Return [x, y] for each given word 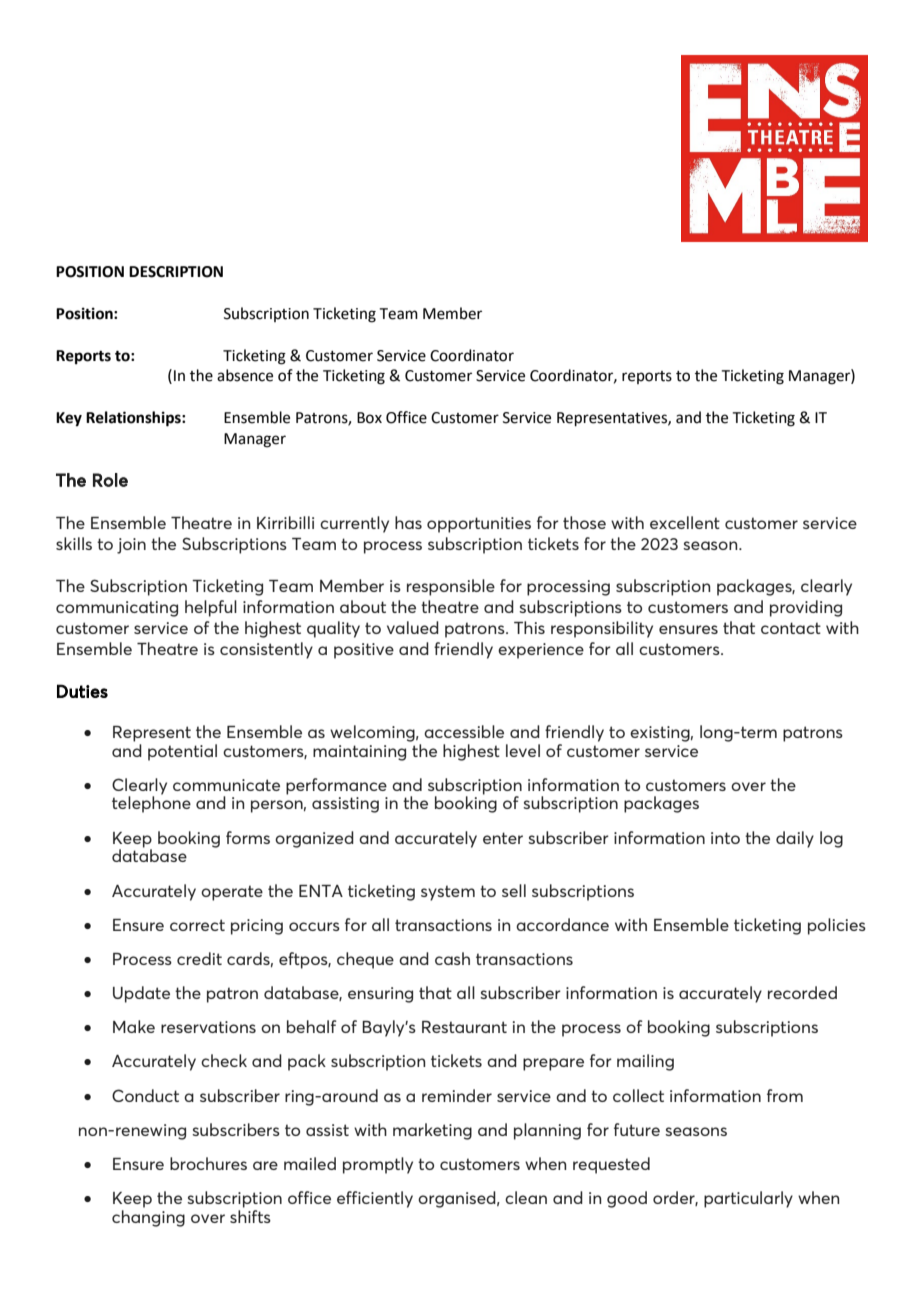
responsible [451, 587]
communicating [117, 609]
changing [148, 1218]
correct [197, 925]
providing [806, 608]
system [448, 893]
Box [369, 418]
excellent [685, 522]
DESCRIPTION [176, 272]
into [725, 838]
